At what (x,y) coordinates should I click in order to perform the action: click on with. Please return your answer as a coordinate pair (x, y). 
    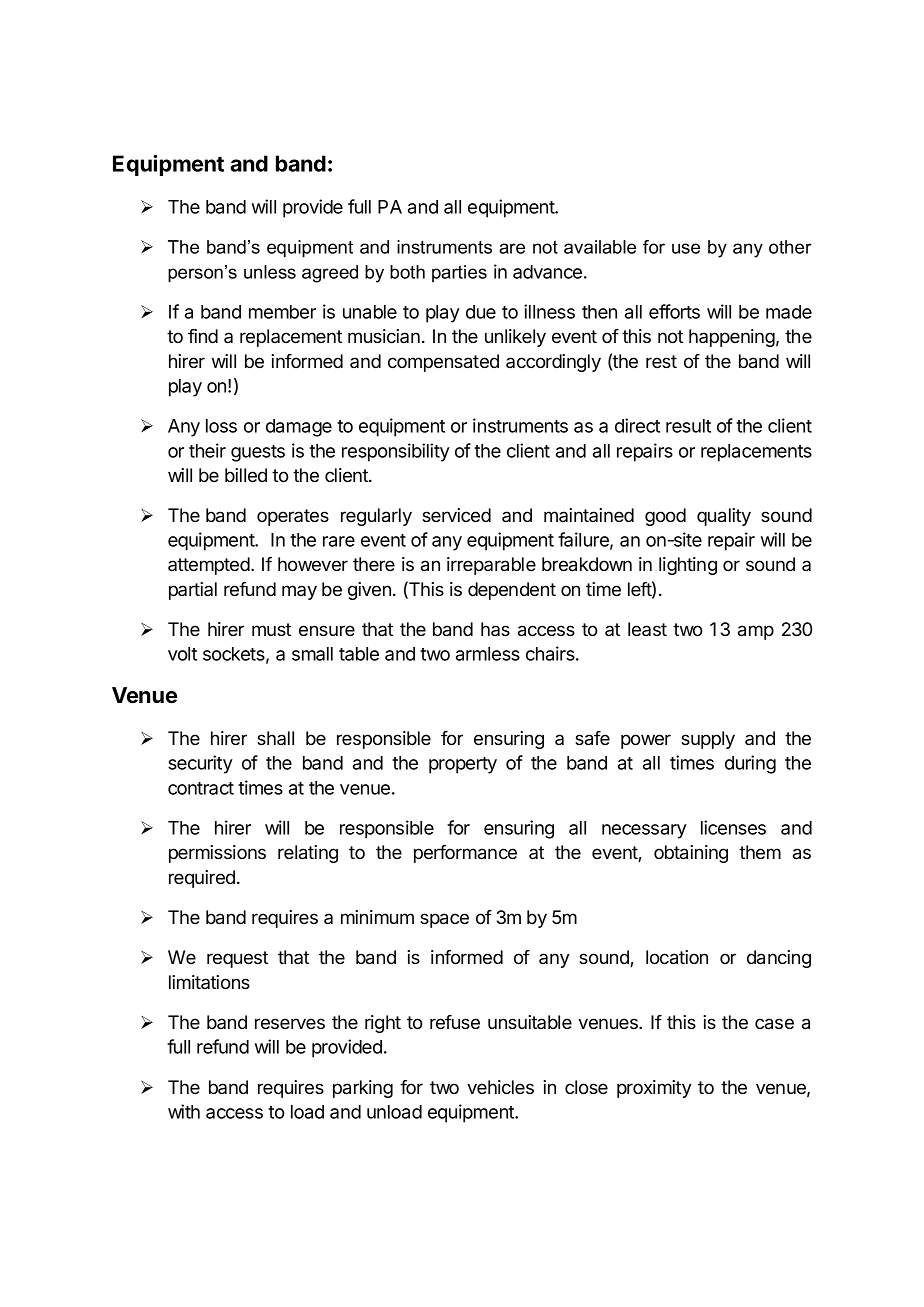
    Looking at the image, I should click on (184, 1111).
